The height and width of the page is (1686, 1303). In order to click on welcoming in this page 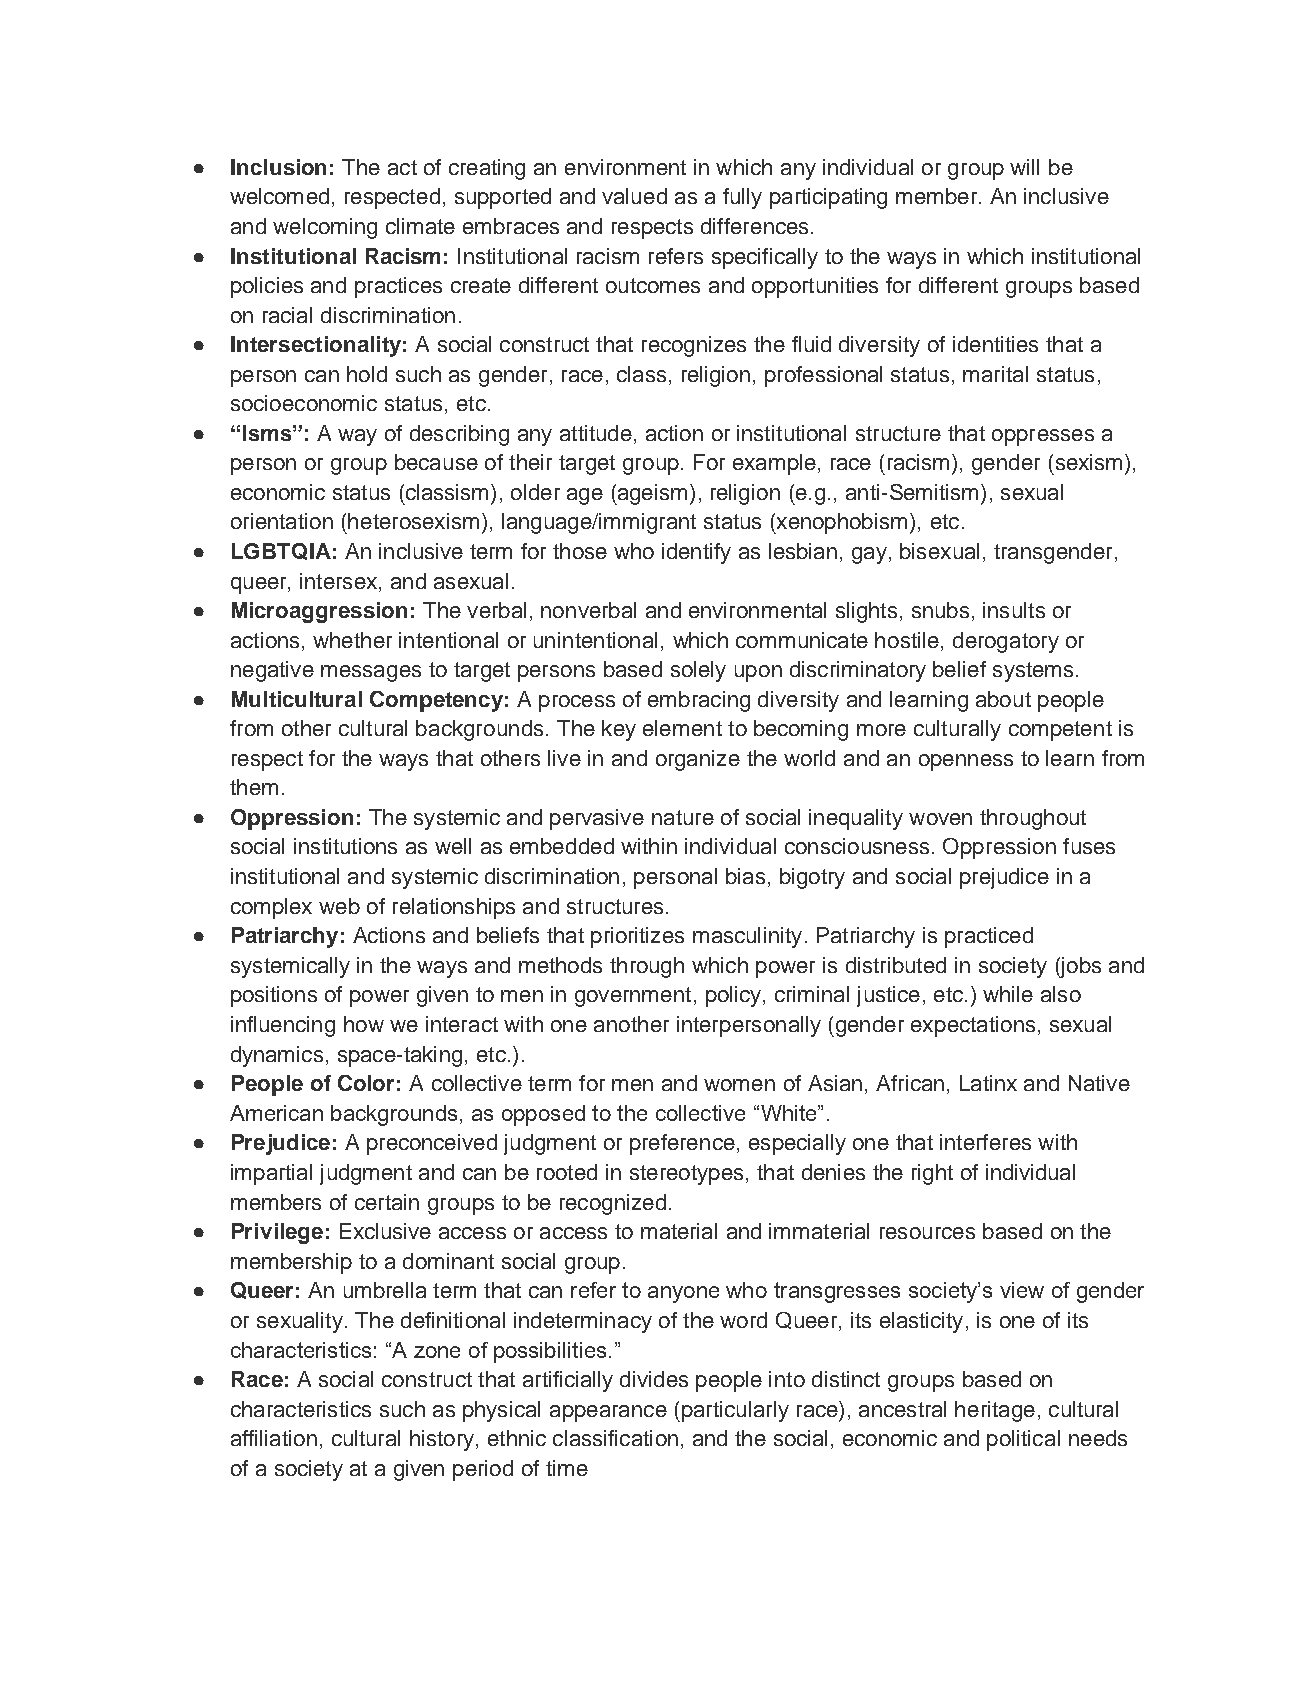, I will do `click(325, 228)`.
